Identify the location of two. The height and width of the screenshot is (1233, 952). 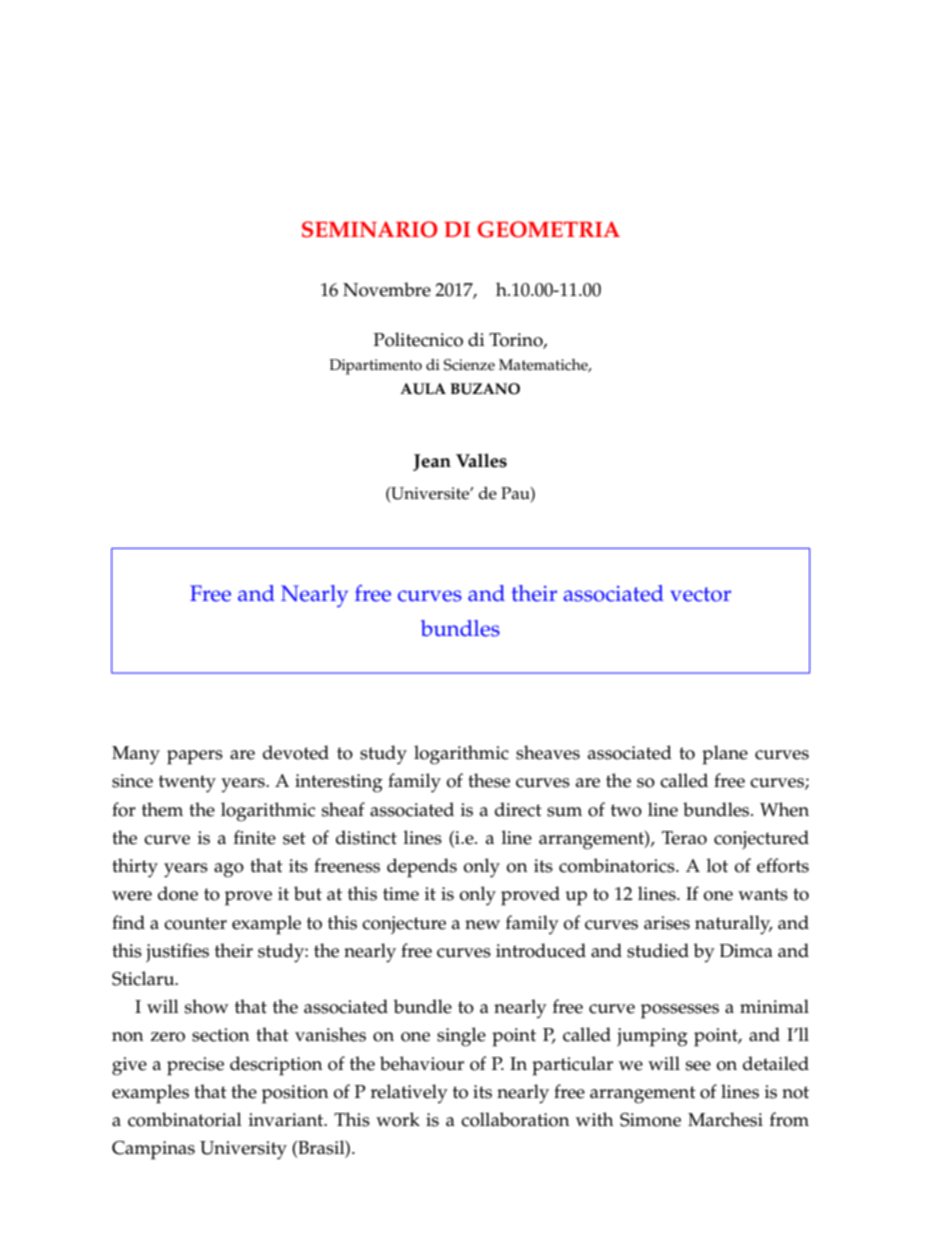
(626, 810).
